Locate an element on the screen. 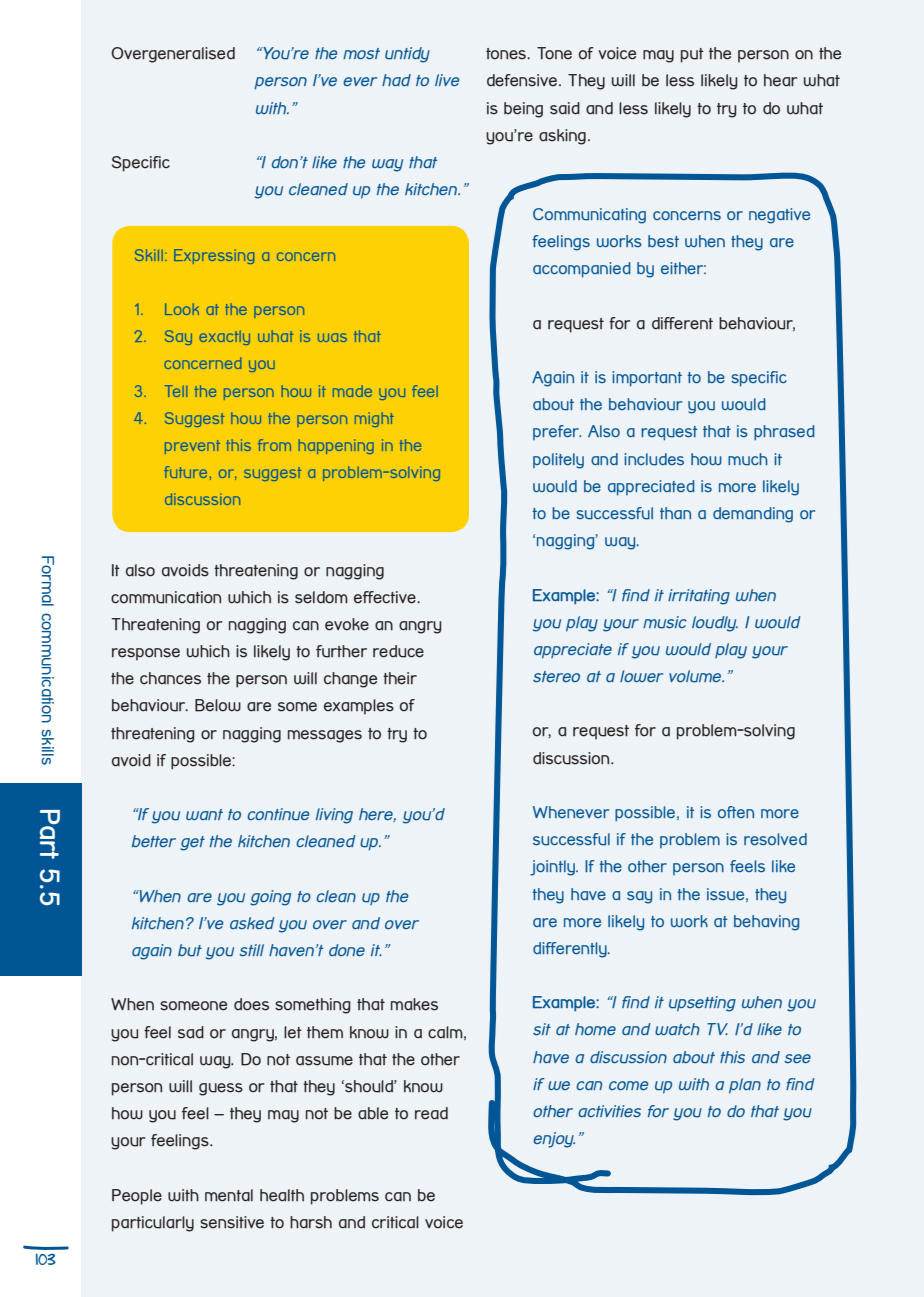  read is located at coordinates (431, 1113).
